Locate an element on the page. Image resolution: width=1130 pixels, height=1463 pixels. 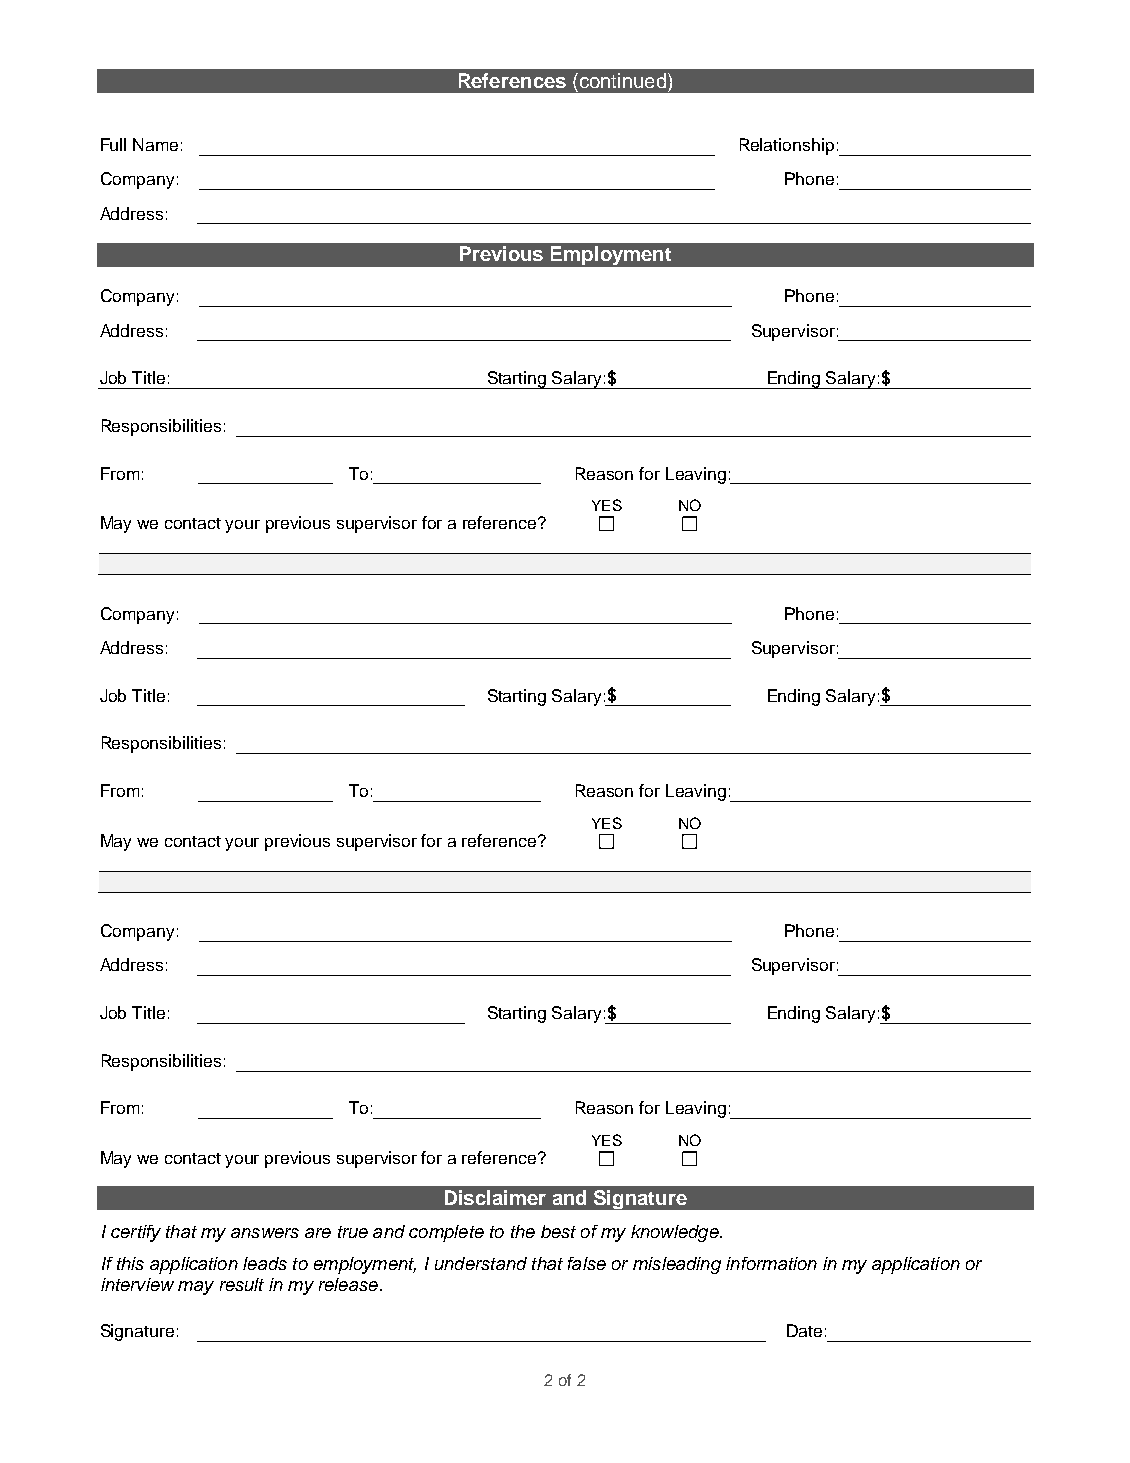
answers is located at coordinates (265, 1233).
